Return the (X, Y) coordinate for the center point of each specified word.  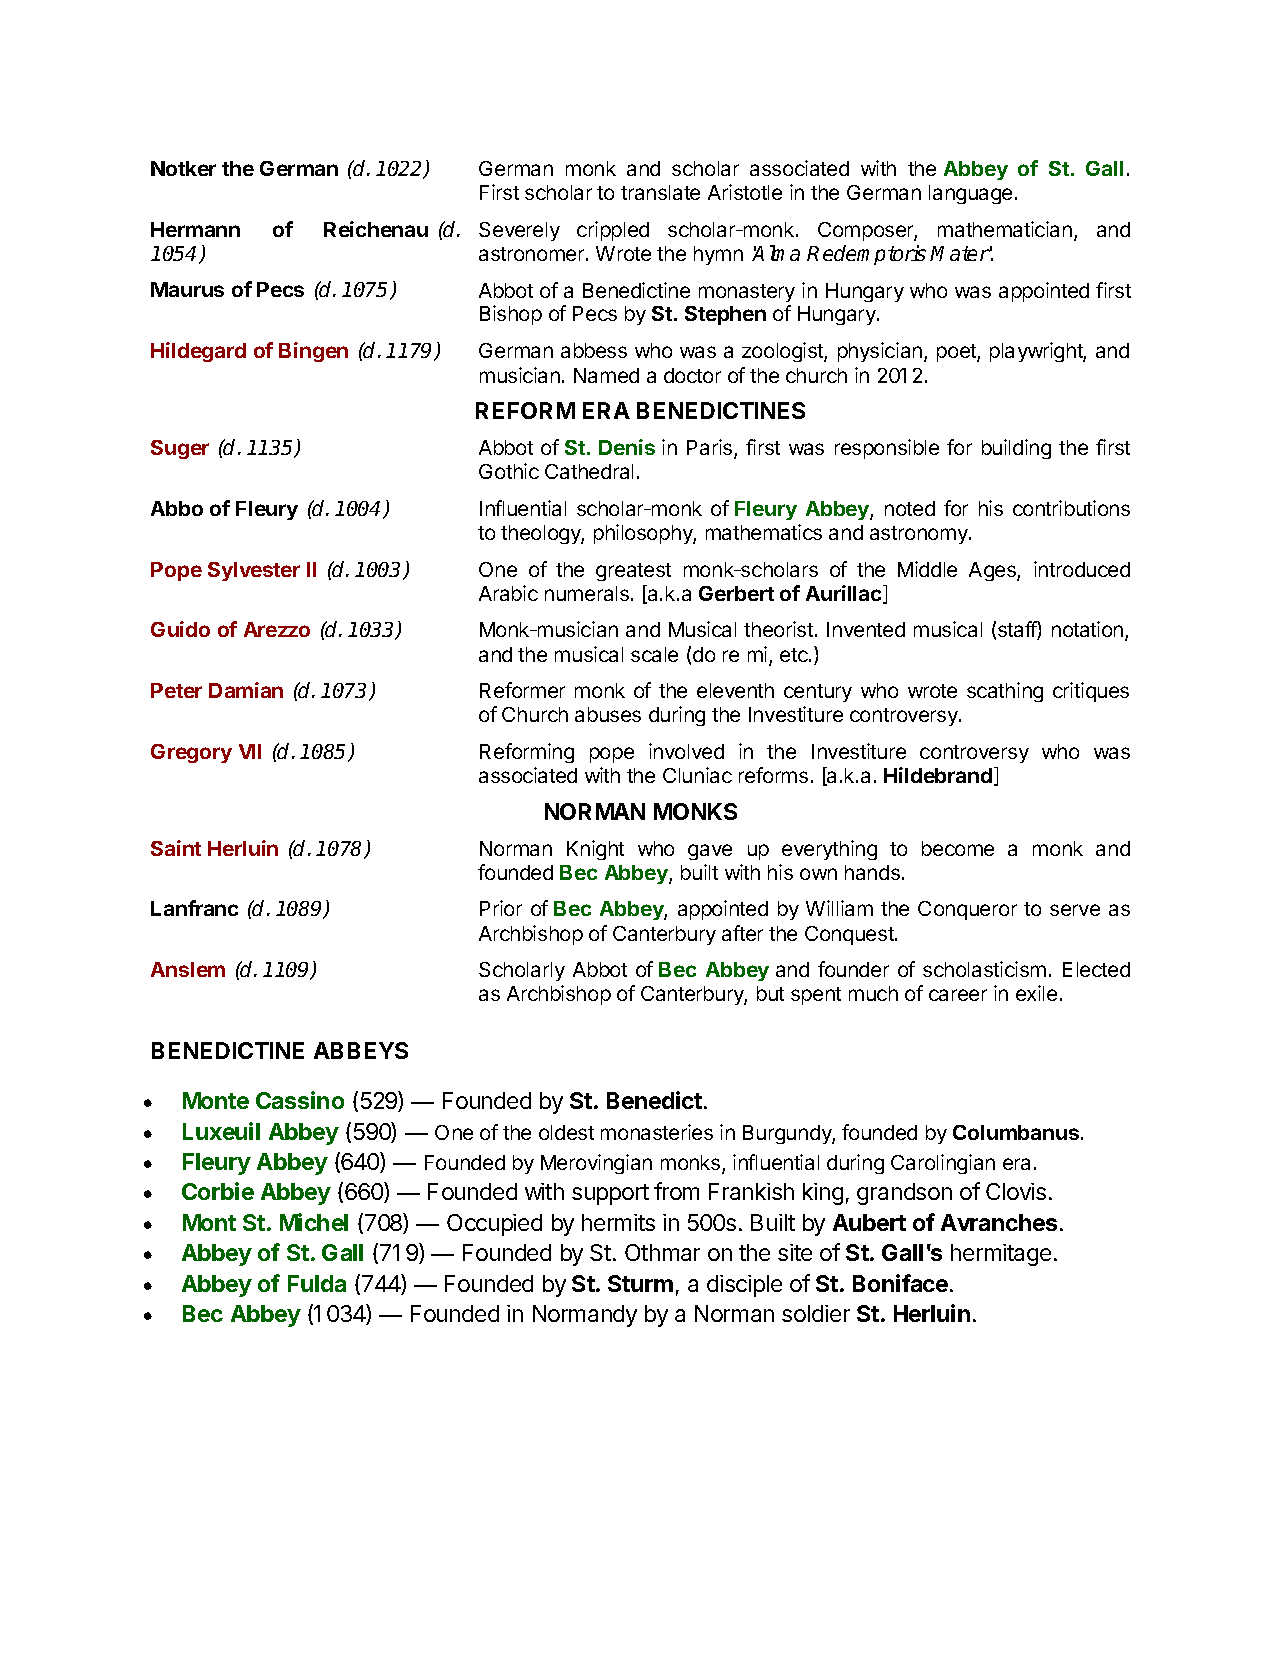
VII (250, 751)
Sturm (640, 1283)
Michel (314, 1222)
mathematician (1005, 229)
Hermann (195, 229)
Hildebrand (938, 775)
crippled (613, 231)
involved (686, 751)
